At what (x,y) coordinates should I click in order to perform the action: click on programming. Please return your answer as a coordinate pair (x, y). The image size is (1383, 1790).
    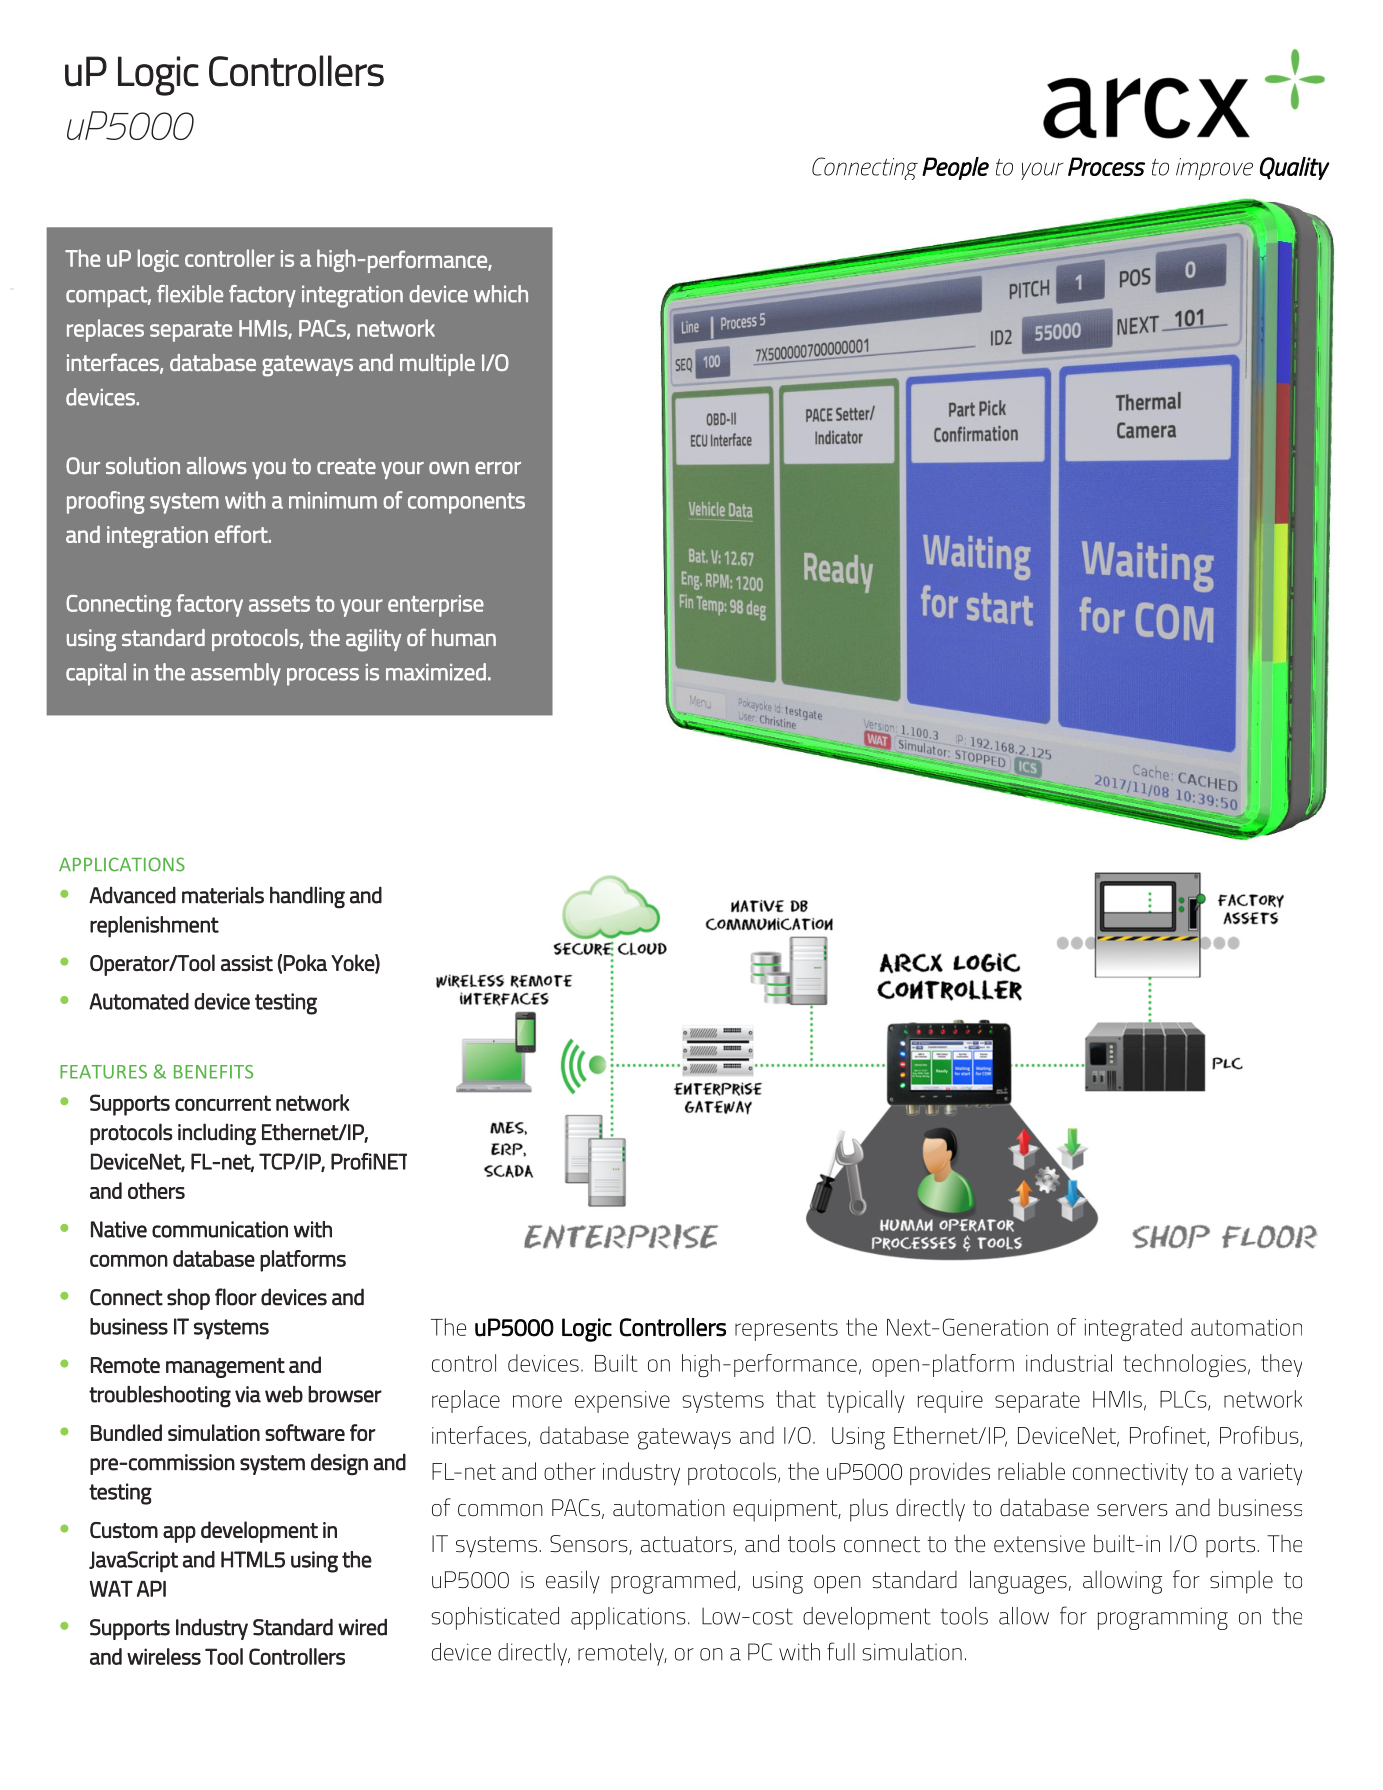
    Looking at the image, I should click on (1163, 1618).
